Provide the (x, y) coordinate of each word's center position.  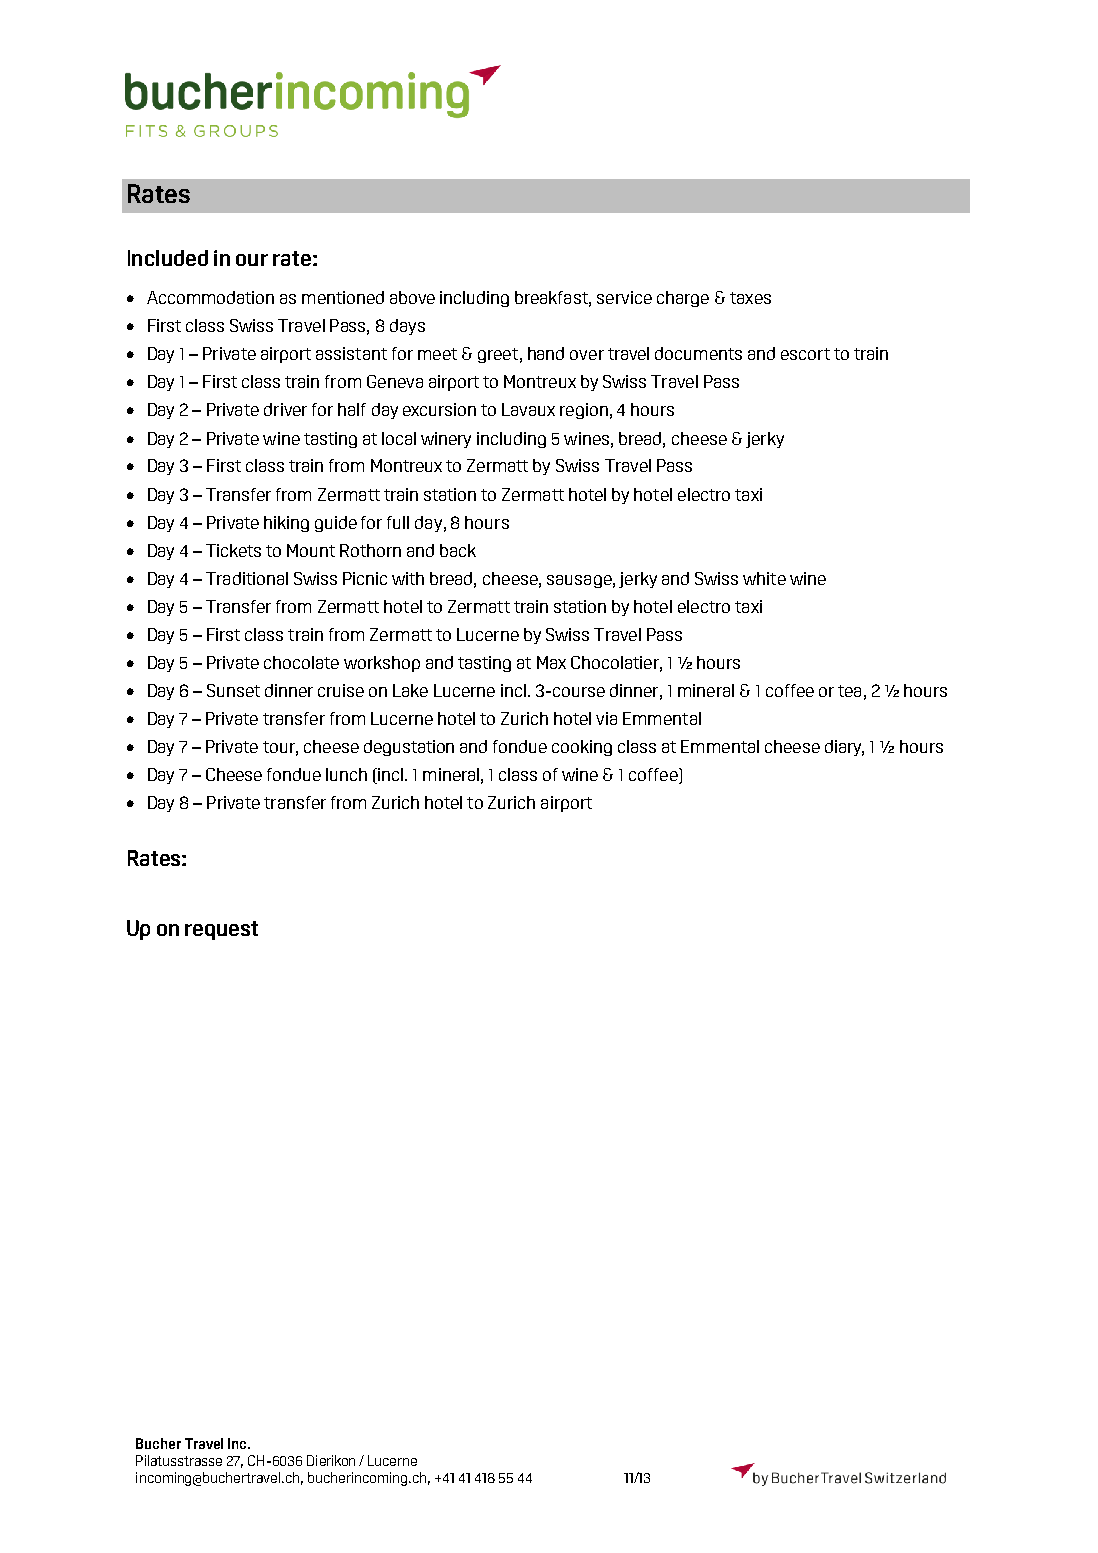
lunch (346, 774)
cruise (341, 690)
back (458, 550)
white (764, 578)
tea (849, 691)
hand (546, 353)
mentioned (343, 297)
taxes (750, 298)
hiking (286, 524)
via (606, 718)
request (221, 930)
